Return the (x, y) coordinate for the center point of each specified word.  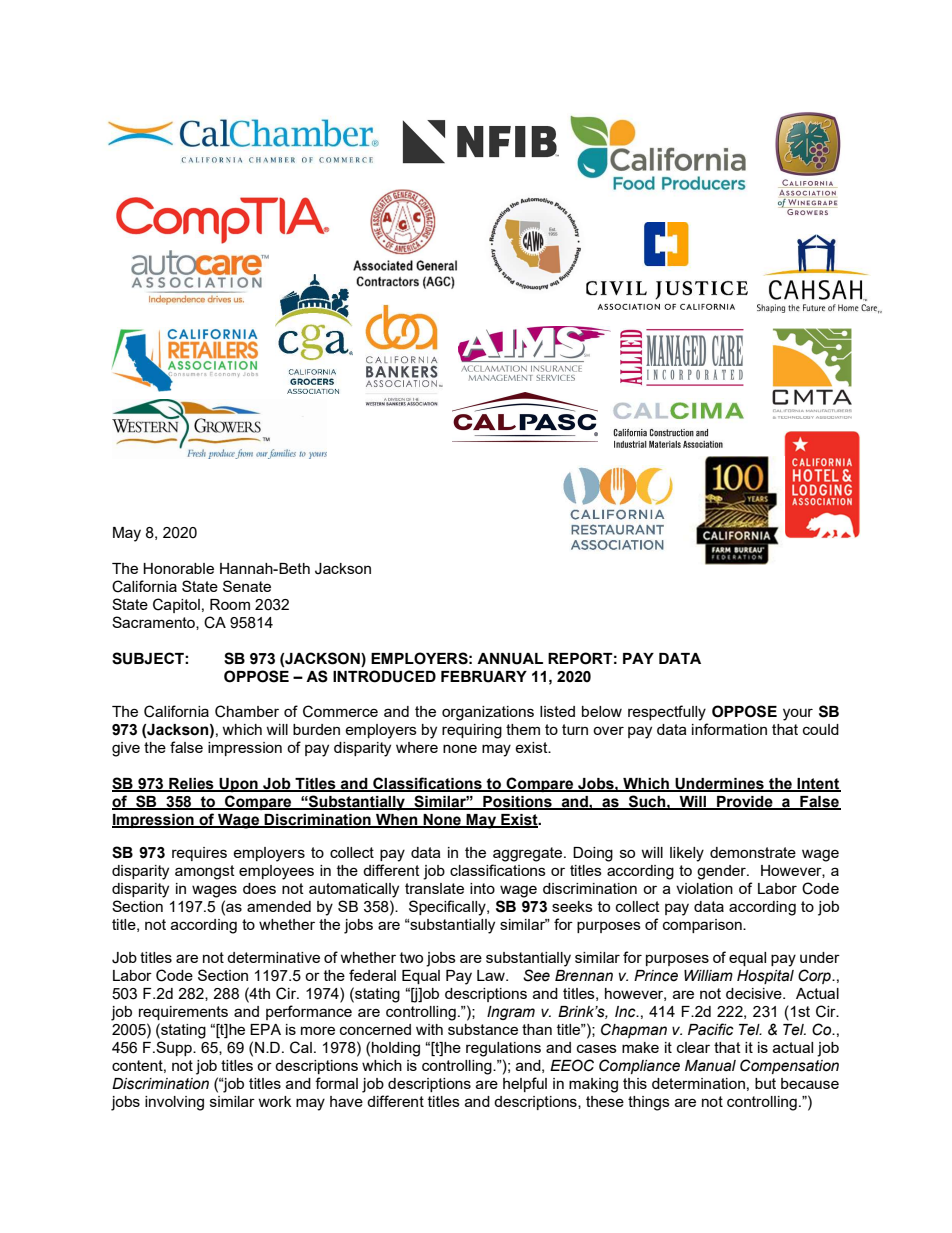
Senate (247, 586)
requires (199, 854)
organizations (488, 713)
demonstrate (753, 852)
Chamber (247, 711)
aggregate (529, 854)
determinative (273, 957)
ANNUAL (510, 659)
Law (492, 975)
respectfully (667, 713)
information (729, 729)
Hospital (765, 977)
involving (174, 1103)
